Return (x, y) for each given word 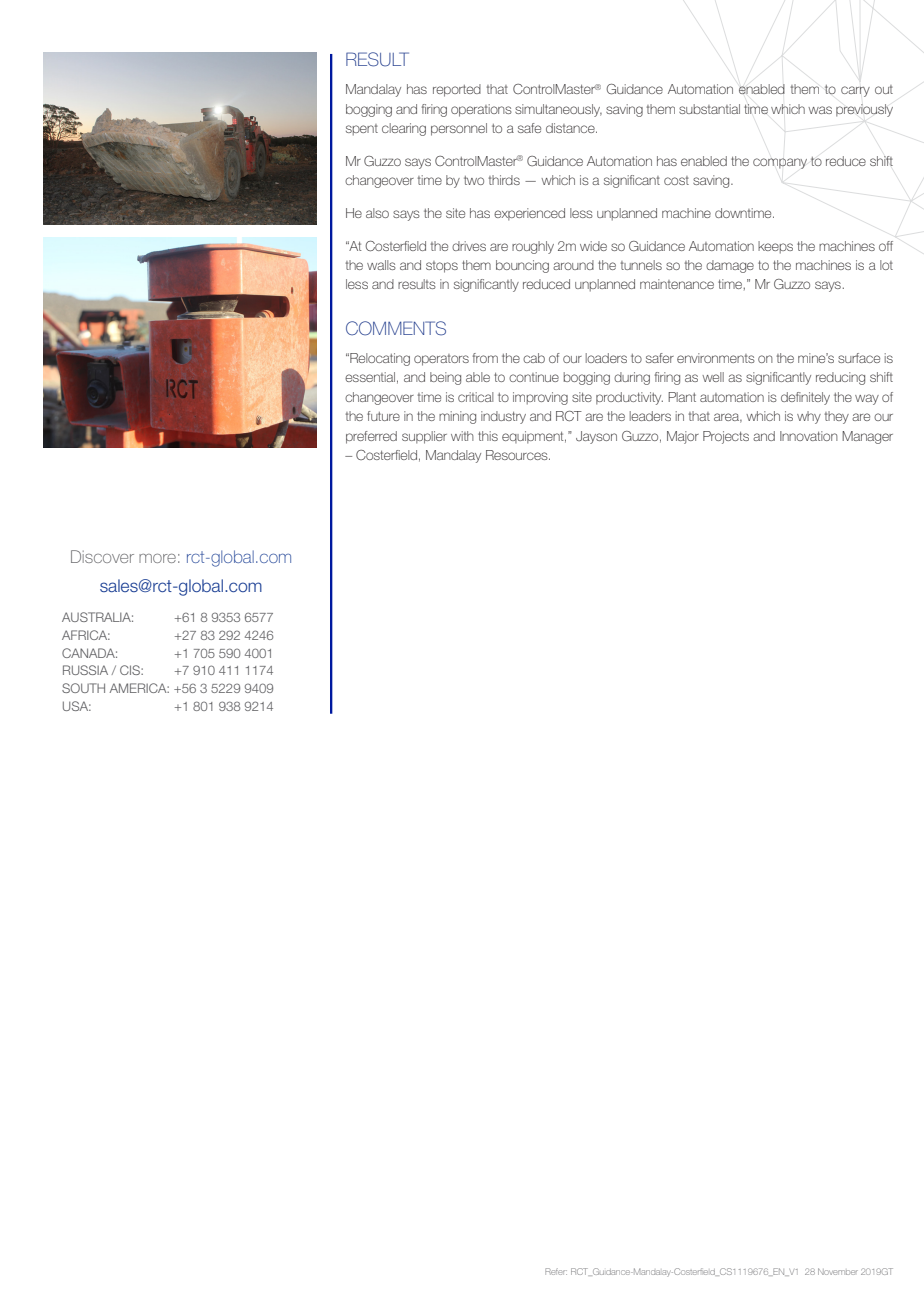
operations (481, 110)
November (838, 1271)
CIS (131, 670)
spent (362, 130)
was (820, 110)
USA (77, 706)
